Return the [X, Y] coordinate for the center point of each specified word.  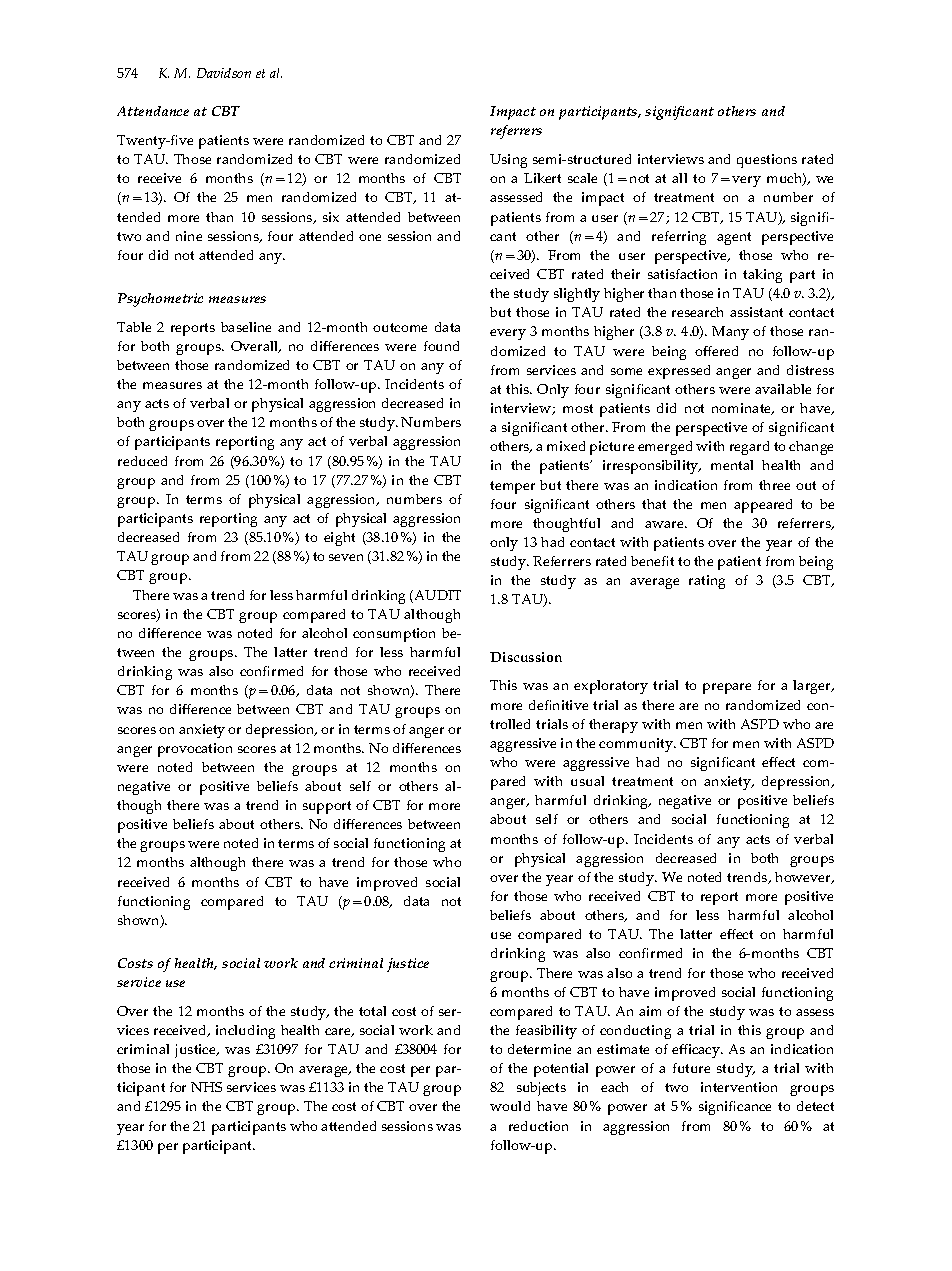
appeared [763, 506]
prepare [727, 688]
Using [508, 161]
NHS [206, 1087]
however [804, 878]
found [441, 346]
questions [767, 161]
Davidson [224, 73]
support [327, 807]
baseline [246, 327]
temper [512, 487]
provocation [195, 750]
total [372, 1011]
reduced [142, 461]
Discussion [526, 657]
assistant [756, 312]
